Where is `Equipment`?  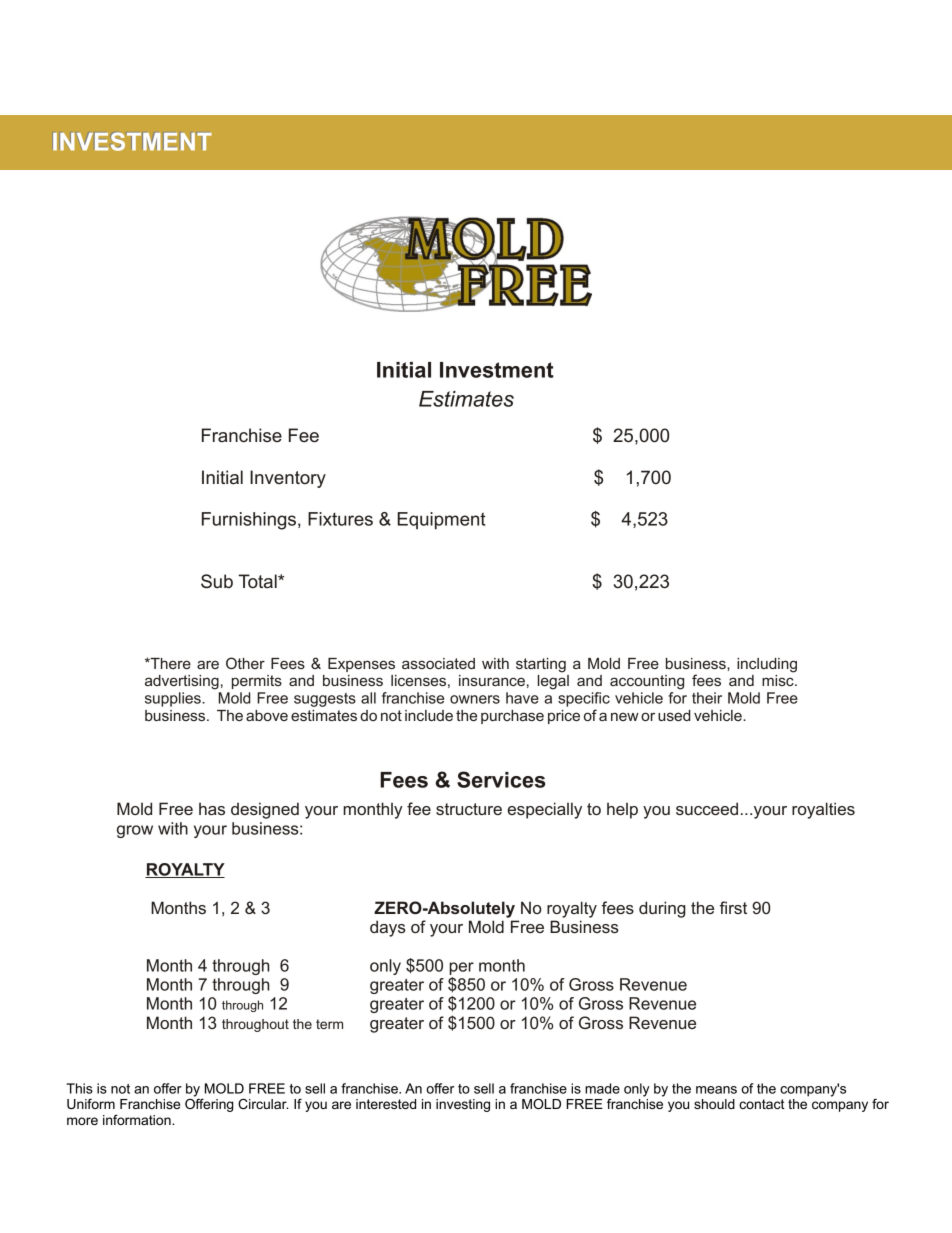
Equipment is located at coordinates (442, 521).
